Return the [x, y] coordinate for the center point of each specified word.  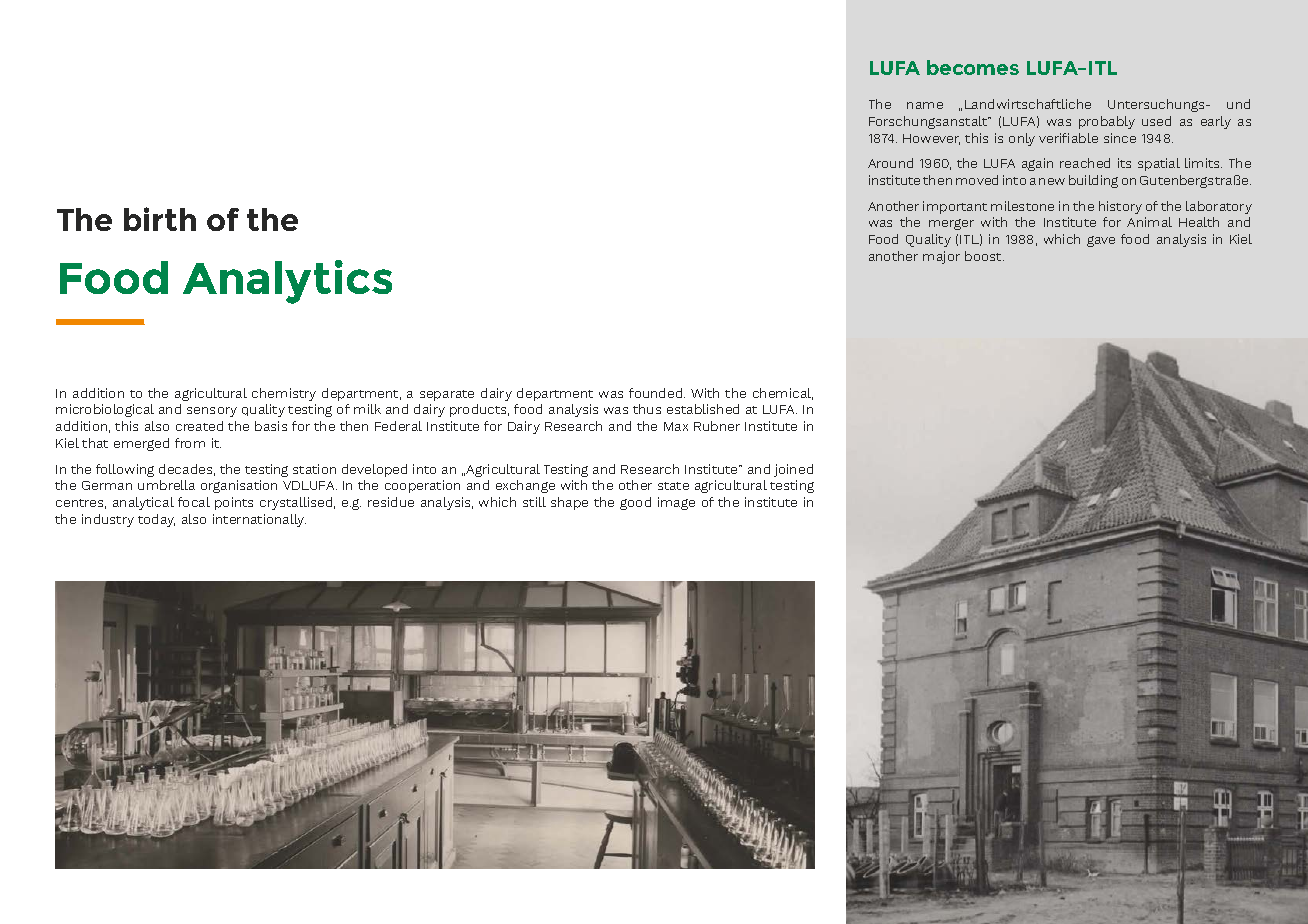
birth [160, 219]
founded [657, 393]
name [925, 105]
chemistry [284, 394]
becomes [973, 67]
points [234, 503]
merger [951, 224]
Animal [1149, 222]
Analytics [287, 282]
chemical [783, 394]
